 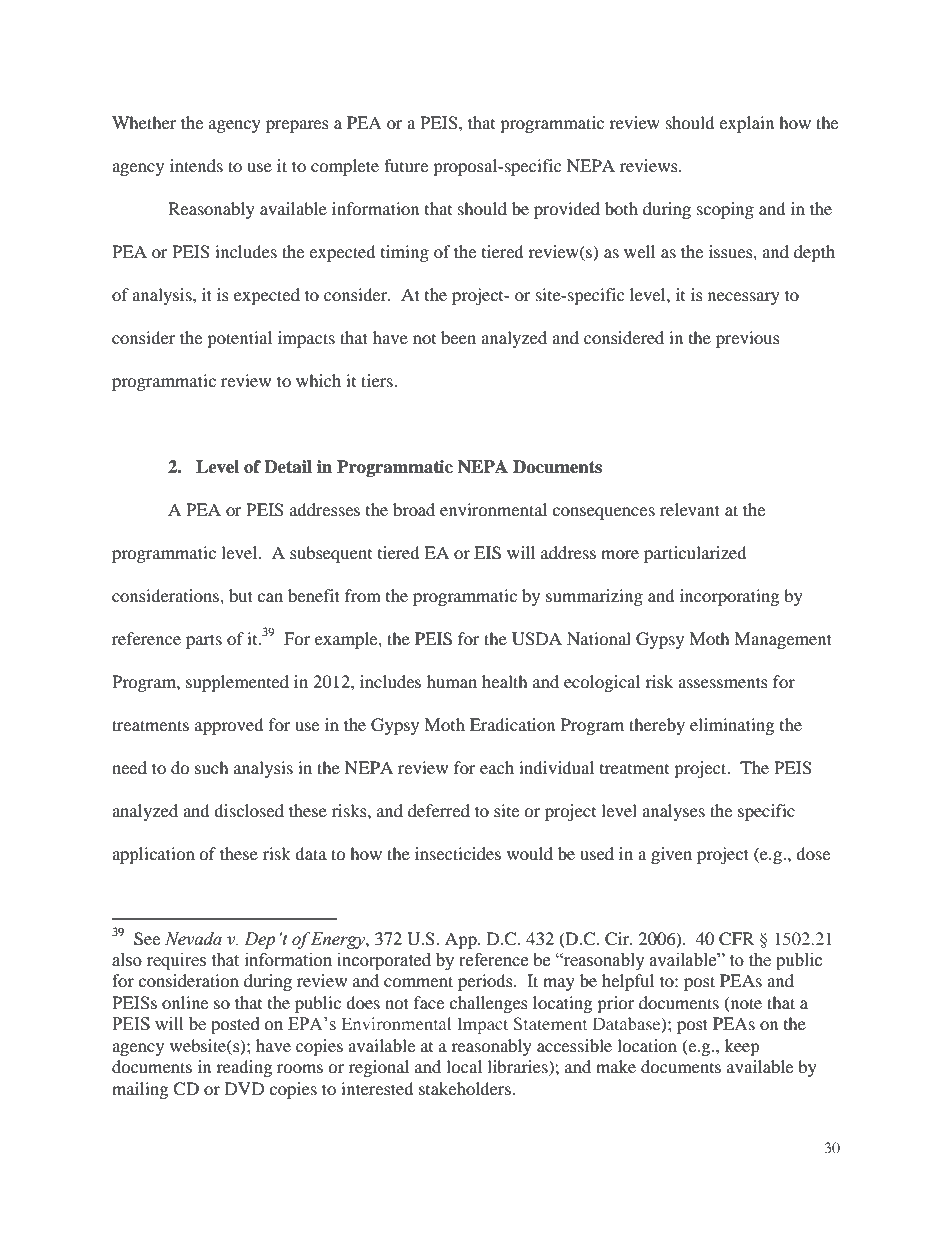 I want to click on analyses, so click(x=673, y=812).
